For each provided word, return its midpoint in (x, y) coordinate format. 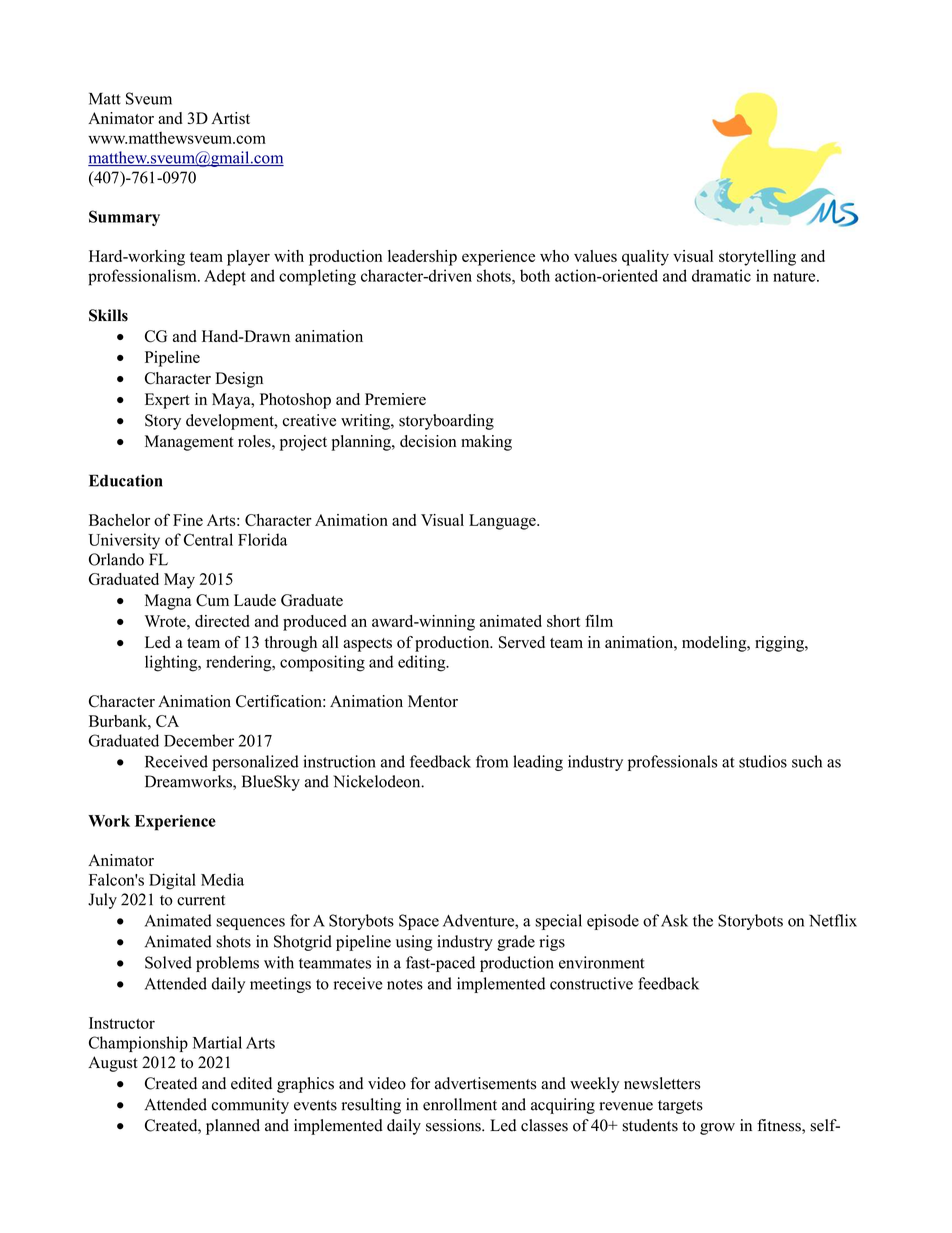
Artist (230, 118)
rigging (780, 644)
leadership (422, 258)
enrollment (460, 1104)
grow (717, 1129)
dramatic (721, 275)
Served (522, 642)
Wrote (166, 621)
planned (233, 1127)
